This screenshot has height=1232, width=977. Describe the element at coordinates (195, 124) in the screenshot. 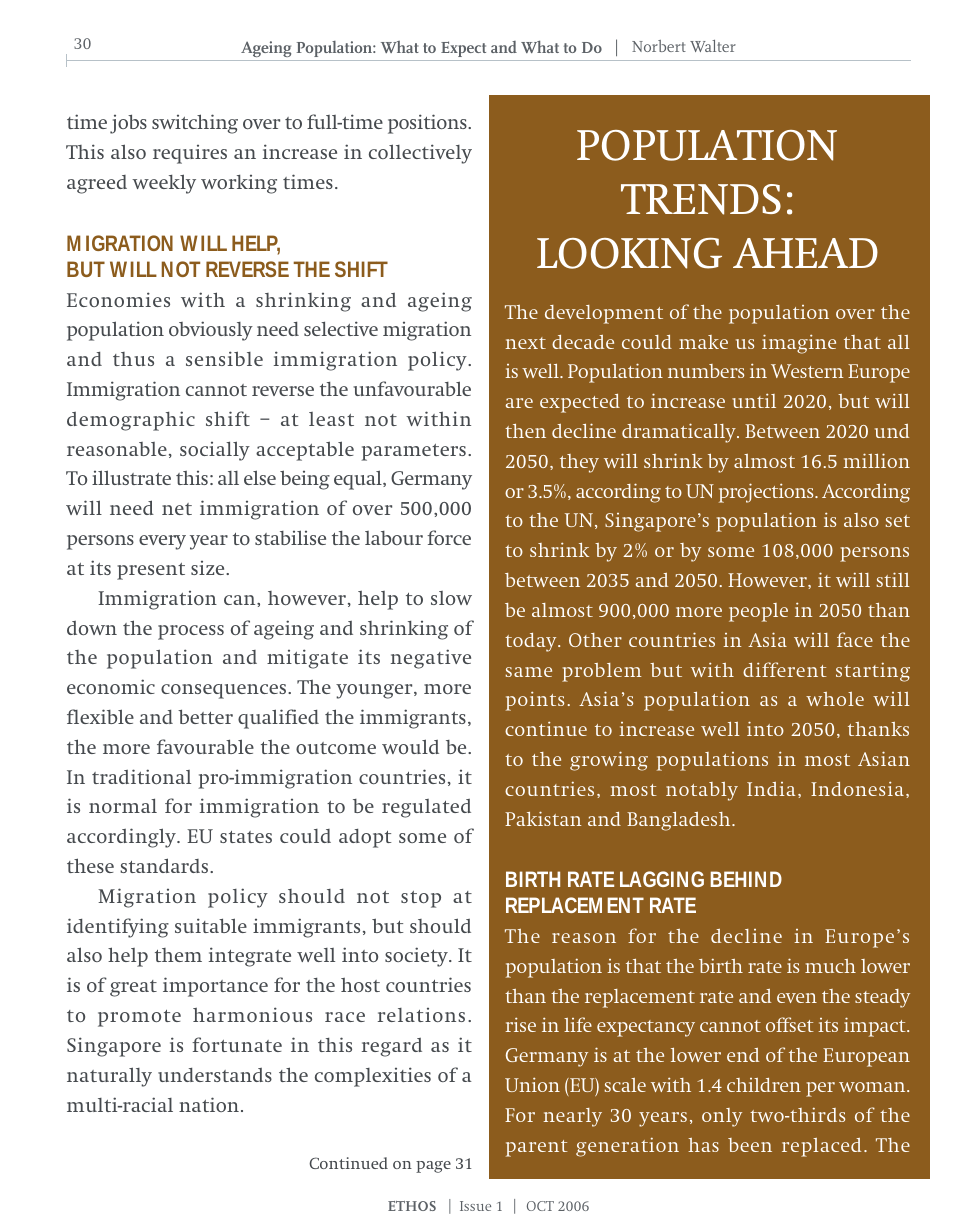

I see `switching` at that location.
